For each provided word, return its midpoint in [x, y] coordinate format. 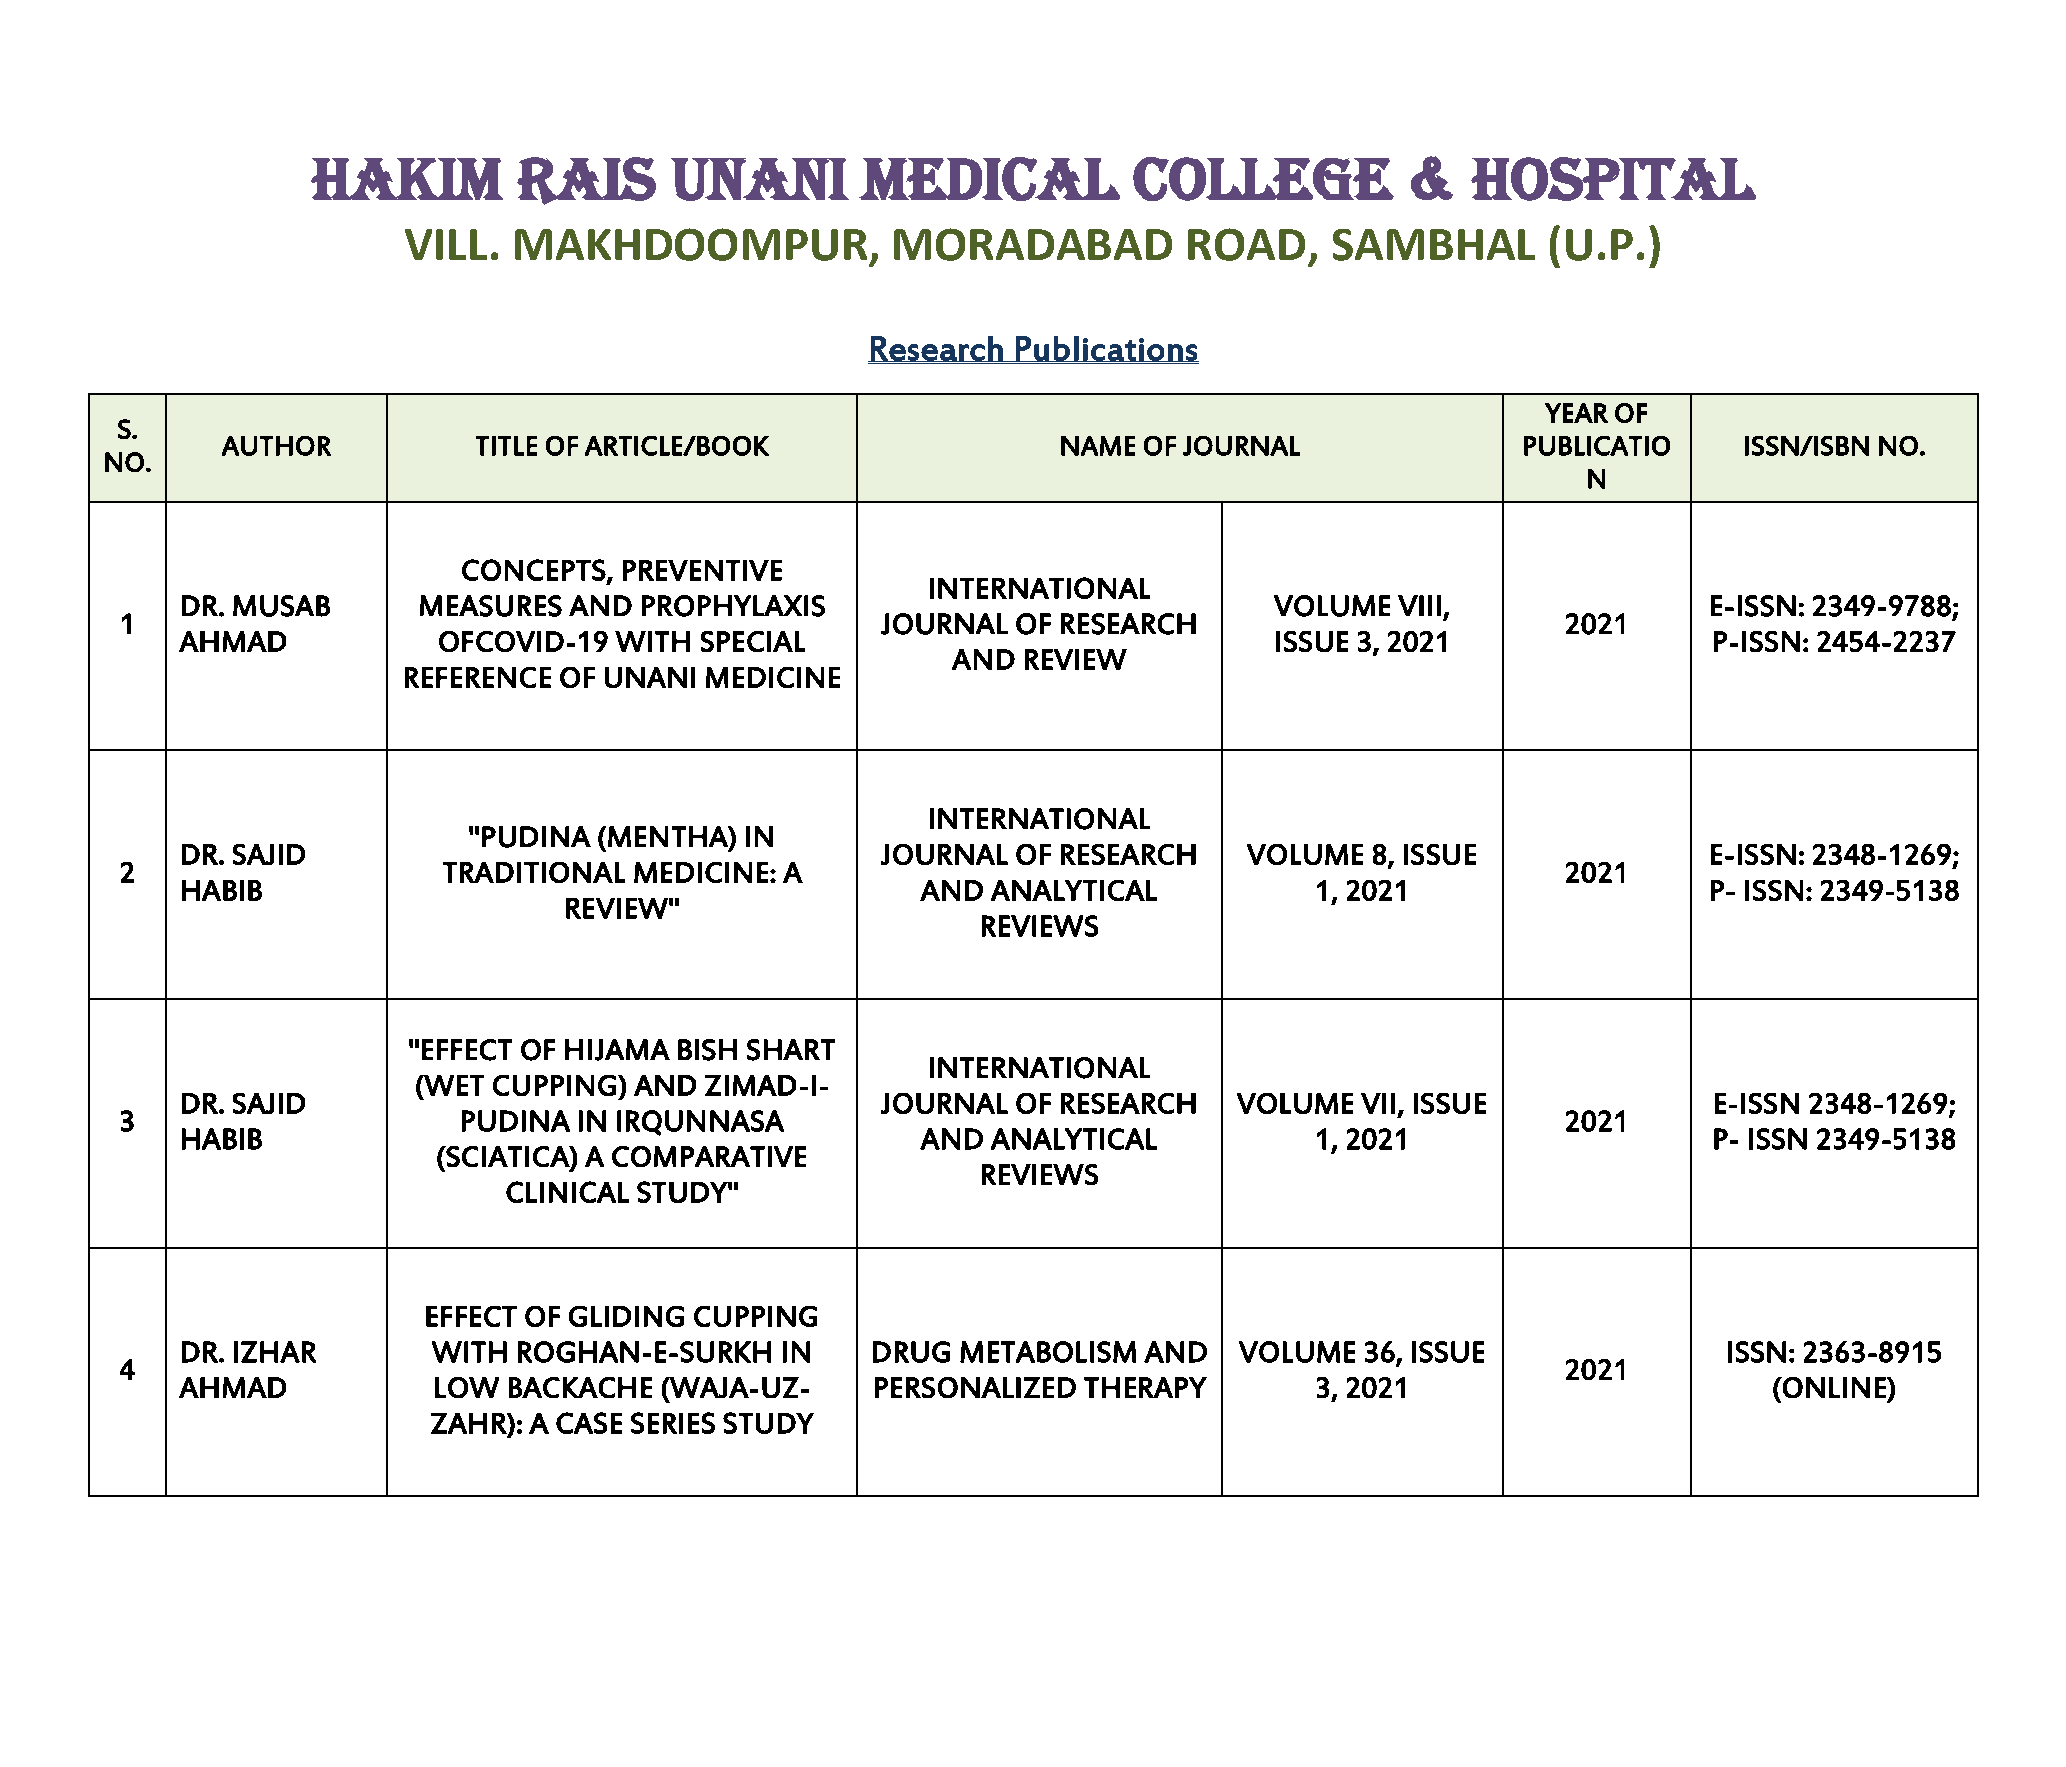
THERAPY [1145, 1387]
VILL [446, 244]
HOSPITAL [1613, 179]
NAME [1098, 446]
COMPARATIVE [709, 1156]
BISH [707, 1050]
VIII [1419, 605]
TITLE [506, 446]
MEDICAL [989, 179]
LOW [467, 1387]
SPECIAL [753, 641]
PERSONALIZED [975, 1387]
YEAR [1576, 413]
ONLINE [1834, 1387]
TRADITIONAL [534, 872]
